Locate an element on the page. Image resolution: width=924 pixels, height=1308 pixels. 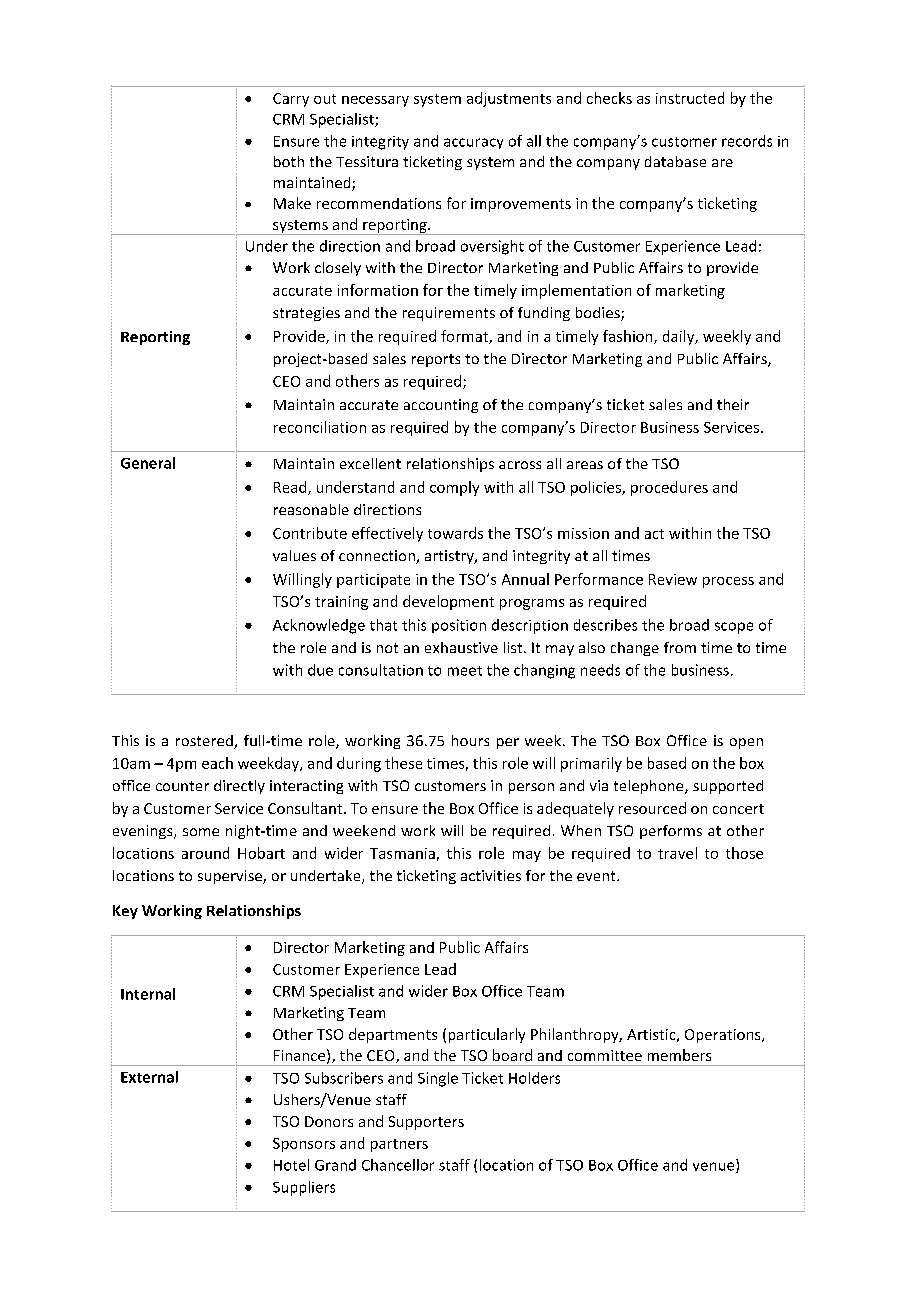
General is located at coordinates (148, 463).
